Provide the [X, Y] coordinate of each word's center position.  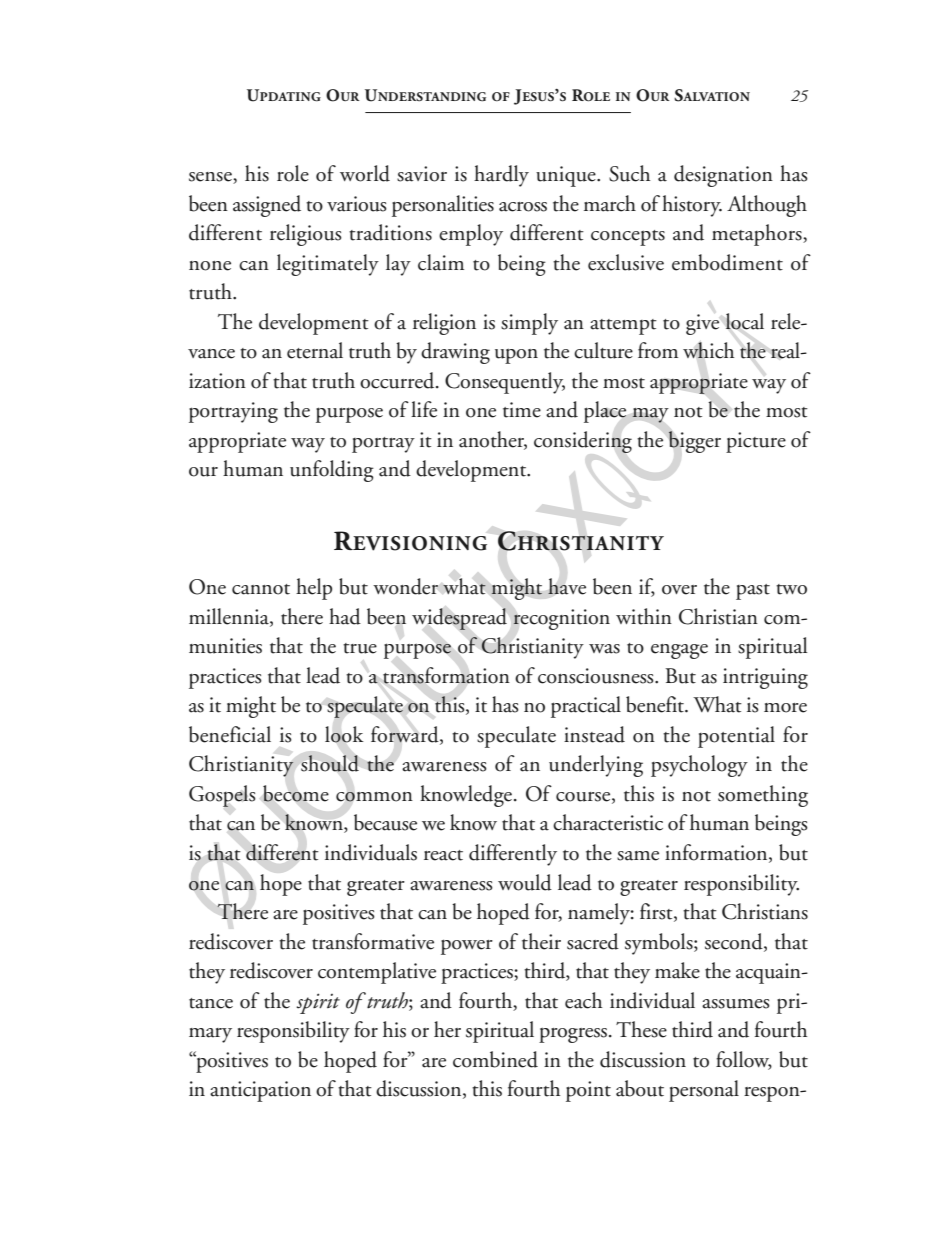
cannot [261, 589]
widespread [459, 619]
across [523, 207]
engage [679, 651]
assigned [267, 206]
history [692, 206]
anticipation [260, 1091]
